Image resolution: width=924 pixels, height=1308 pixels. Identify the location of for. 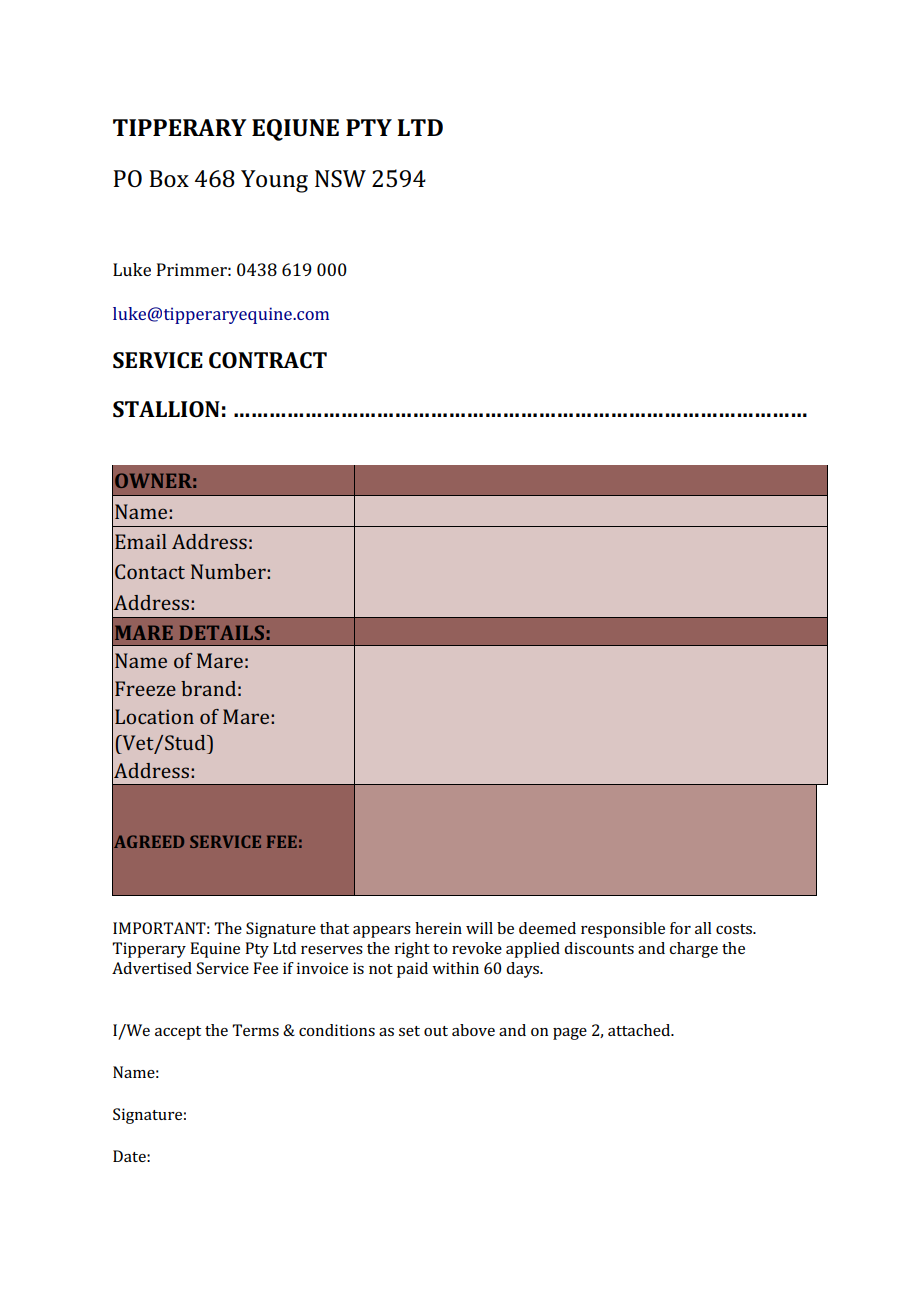
(680, 928).
